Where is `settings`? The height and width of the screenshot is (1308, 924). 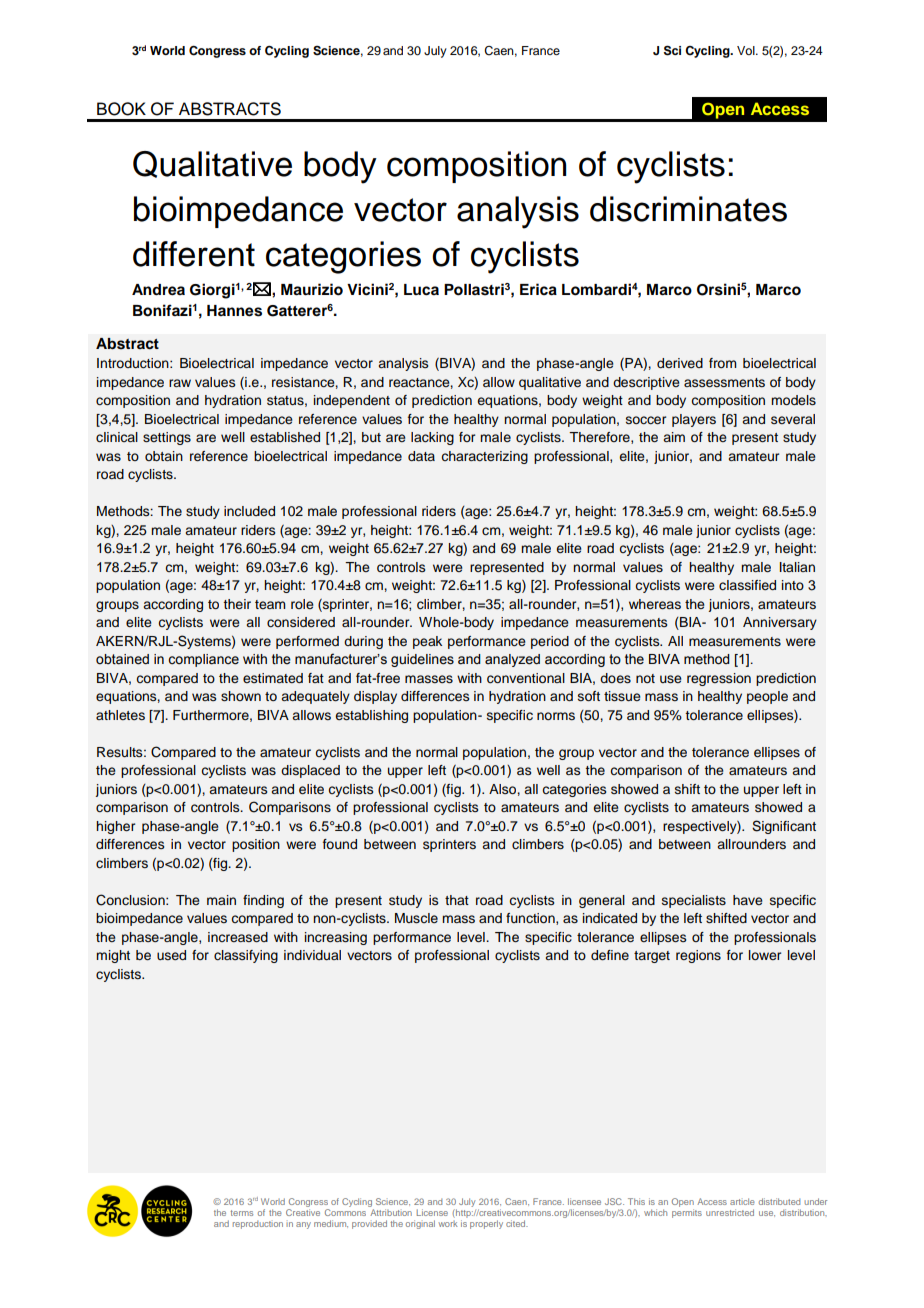 settings is located at coordinates (167, 438).
